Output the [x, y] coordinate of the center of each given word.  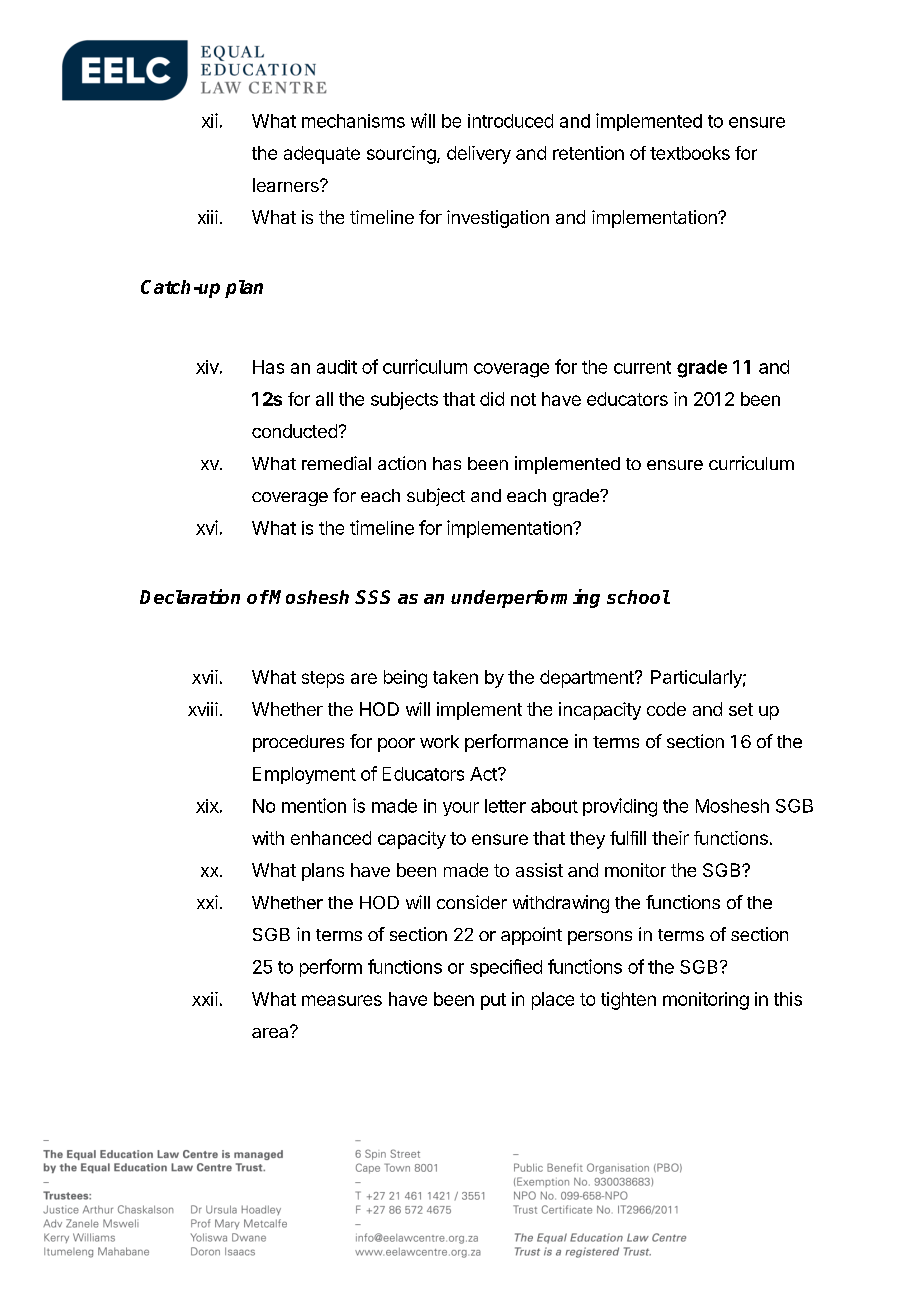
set [741, 709]
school [638, 597]
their [670, 838]
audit [337, 367]
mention [314, 805]
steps [323, 679]
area [271, 1032]
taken [455, 677]
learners [287, 185]
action [402, 463]
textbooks [690, 153]
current [642, 367]
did [492, 399]
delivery [479, 155]
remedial [336, 463]
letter [505, 806]
